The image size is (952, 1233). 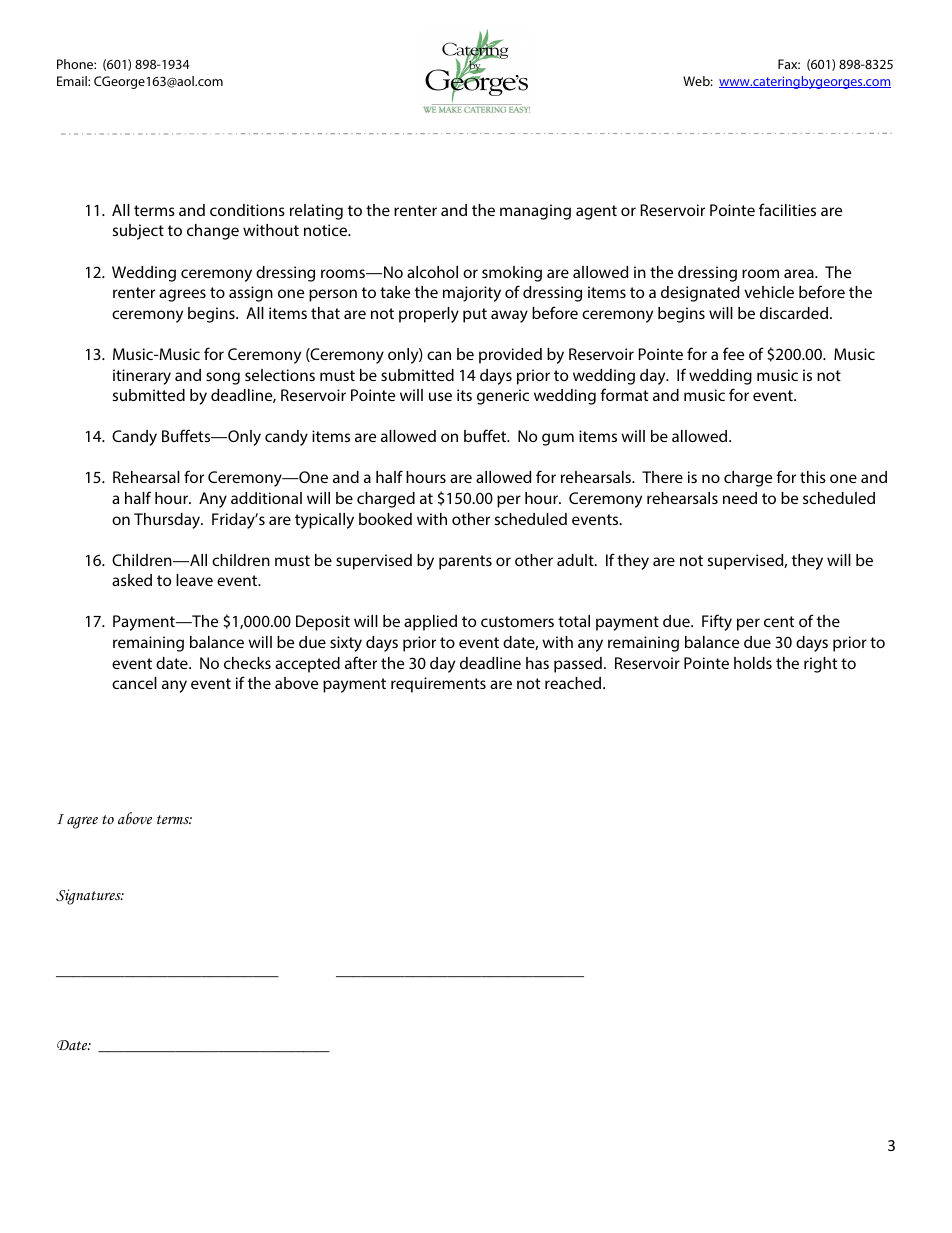 What do you see at coordinates (73, 81) in the image?
I see `Email` at bounding box center [73, 81].
